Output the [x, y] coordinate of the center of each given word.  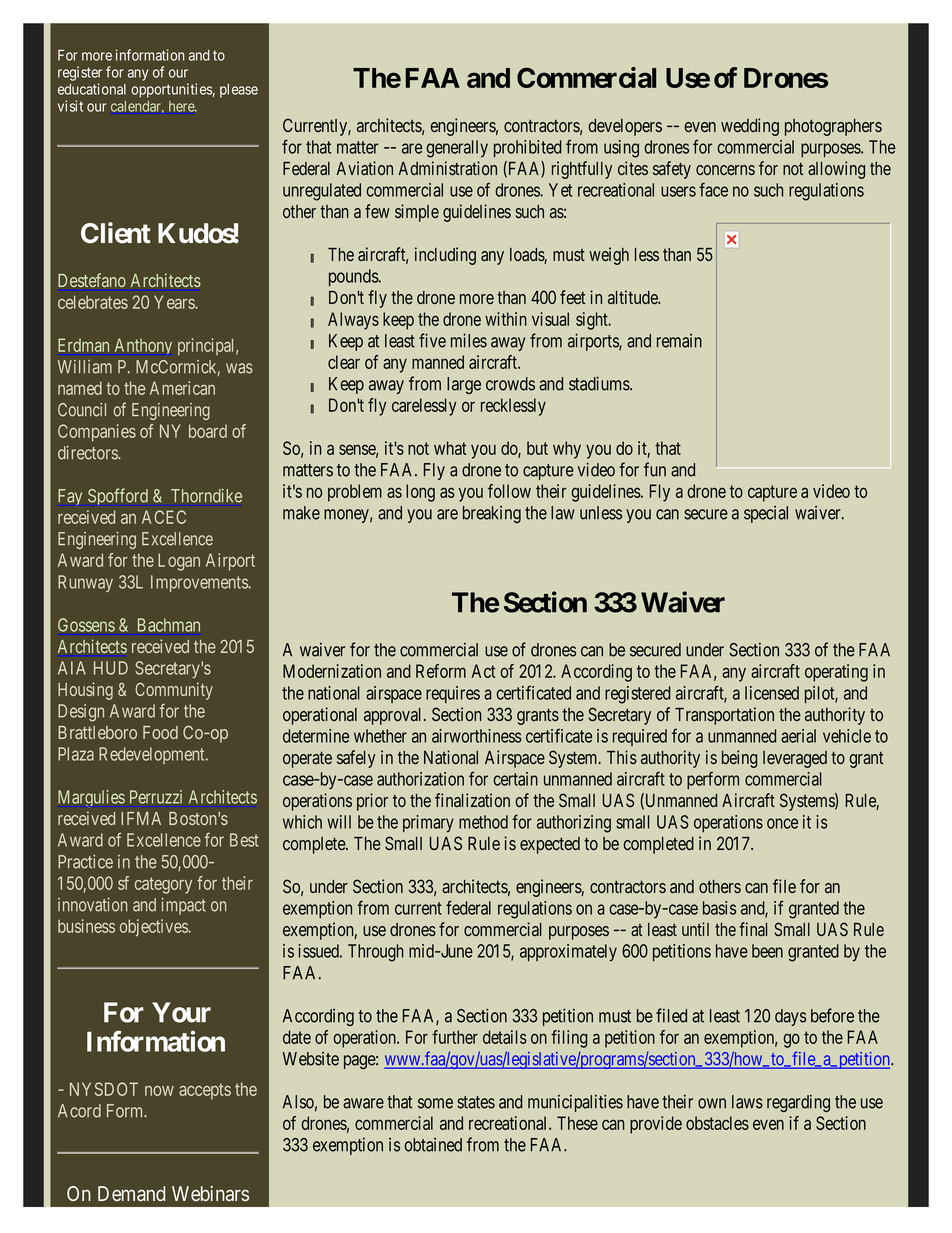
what [450, 448]
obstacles [717, 1123]
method [483, 822]
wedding [750, 127]
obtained [433, 1145]
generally [457, 149]
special [766, 514]
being [739, 759]
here [182, 106]
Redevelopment [153, 755]
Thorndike [206, 496]
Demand [131, 1193]
